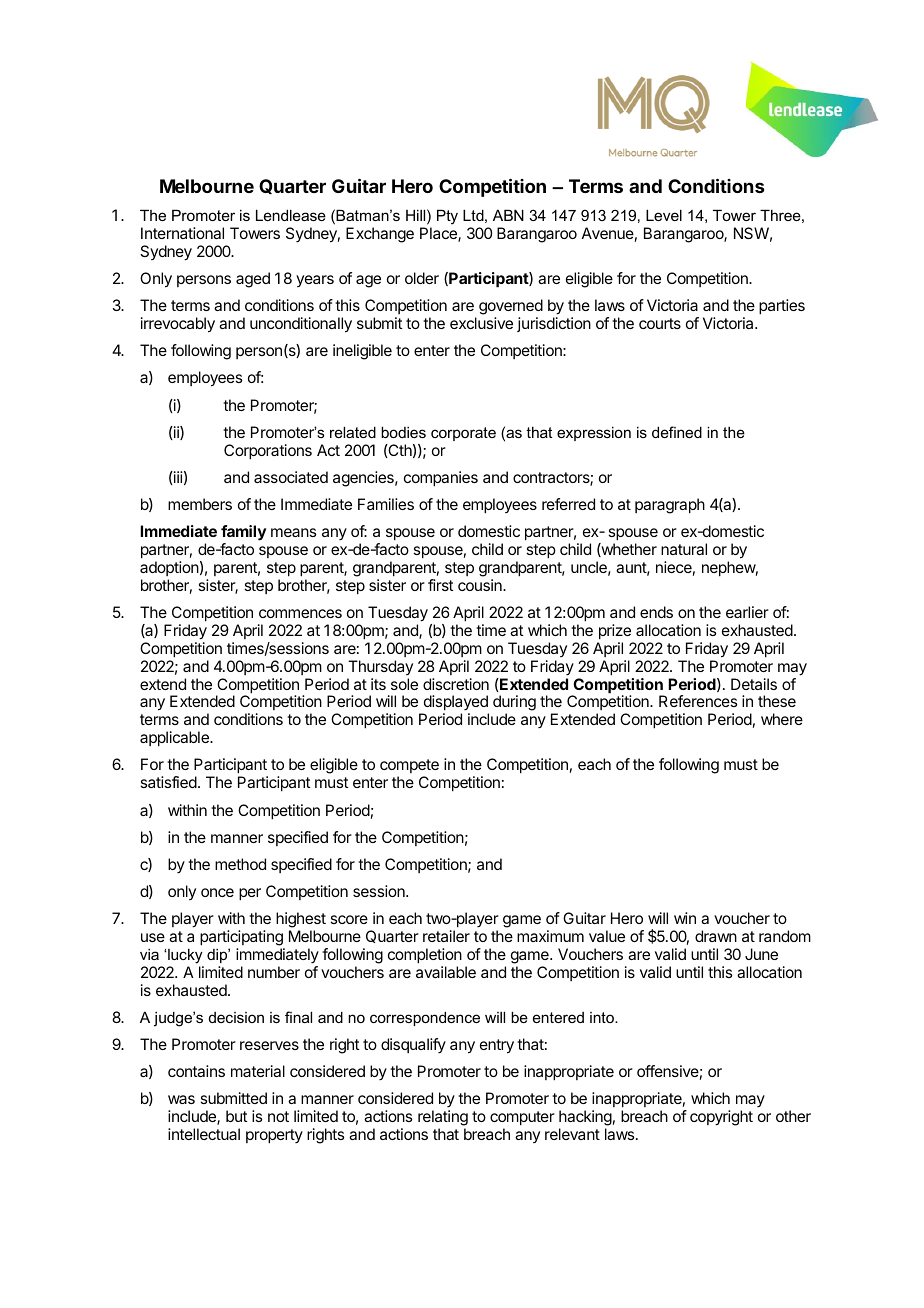 Image resolution: width=924 pixels, height=1308 pixels. Describe the element at coordinates (664, 215) in the page. I see `Level` at that location.
